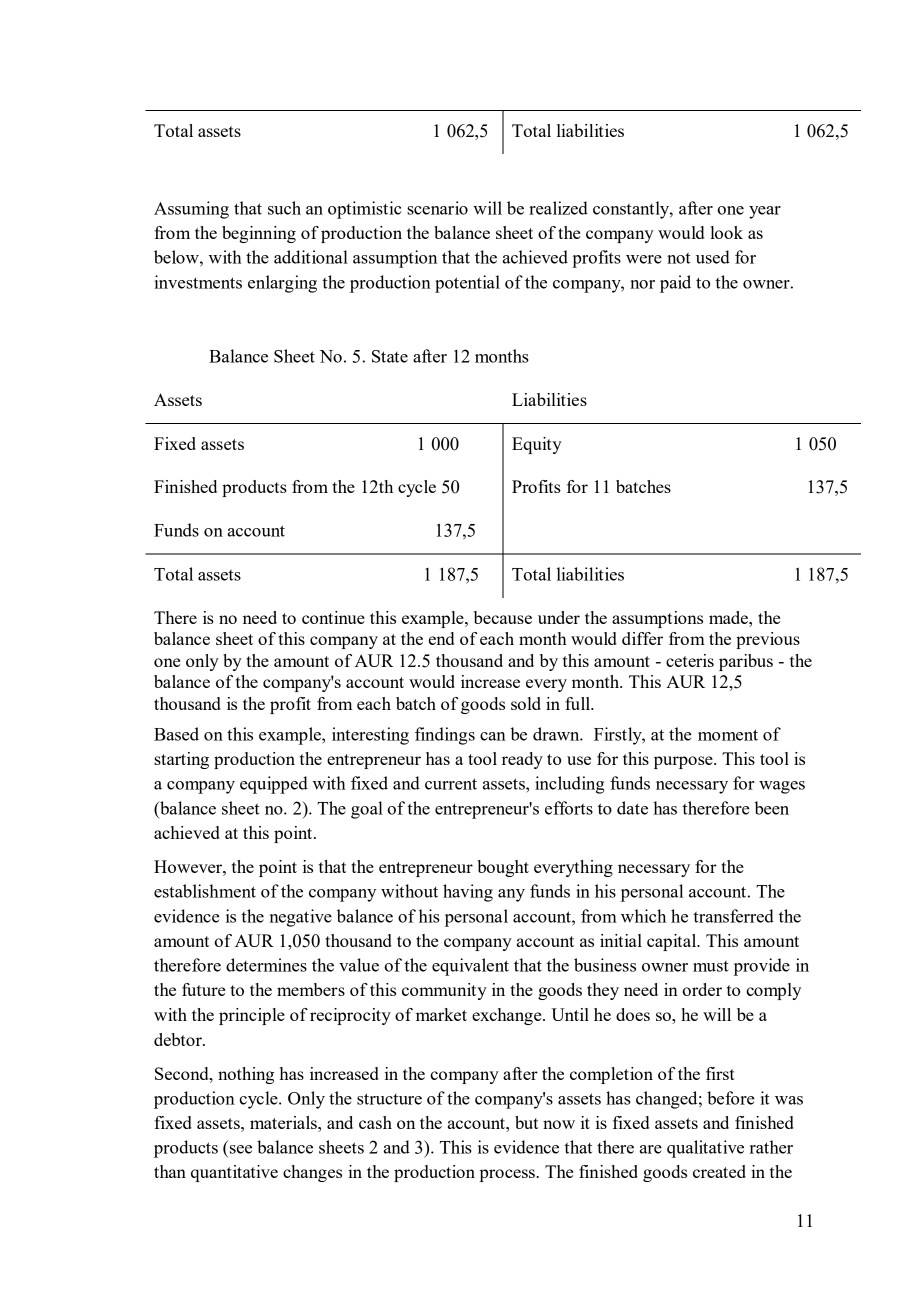 The width and height of the screenshot is (924, 1308). What do you see at coordinates (241, 1149) in the screenshot?
I see `see` at bounding box center [241, 1149].
